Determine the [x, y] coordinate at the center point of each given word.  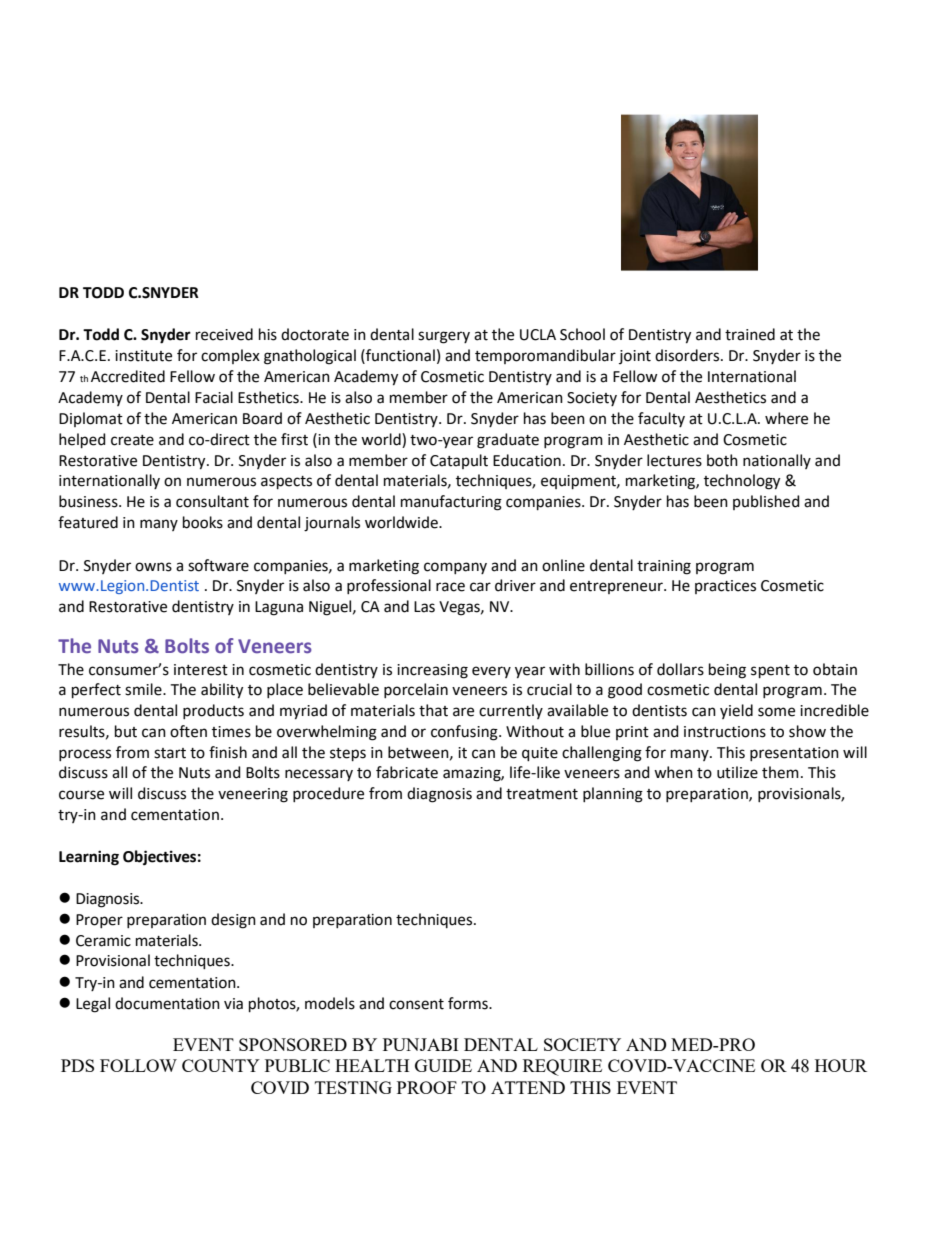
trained [750, 334]
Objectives [159, 858]
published [766, 502]
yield [736, 711]
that [433, 710]
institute [143, 356]
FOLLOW [138, 1065]
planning [613, 795]
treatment [542, 794]
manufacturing [451, 503]
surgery [444, 337]
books [203, 522]
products [213, 711]
